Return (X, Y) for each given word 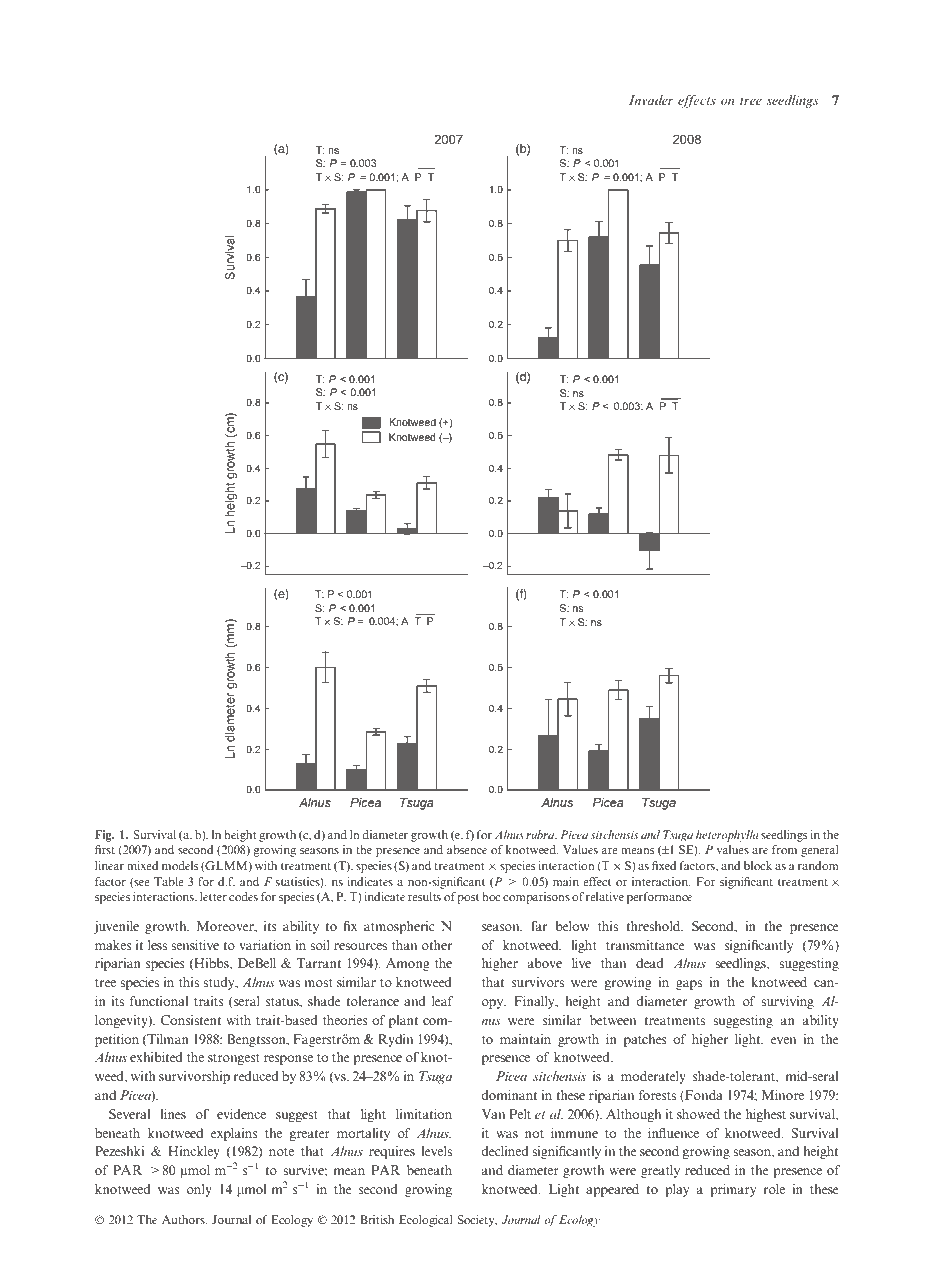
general (820, 851)
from (784, 849)
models (180, 865)
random (818, 865)
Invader (651, 100)
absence (467, 849)
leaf (443, 1001)
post (468, 899)
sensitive (195, 945)
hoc (491, 896)
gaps (689, 985)
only (199, 1190)
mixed (142, 865)
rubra (541, 835)
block (758, 865)
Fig (104, 836)
